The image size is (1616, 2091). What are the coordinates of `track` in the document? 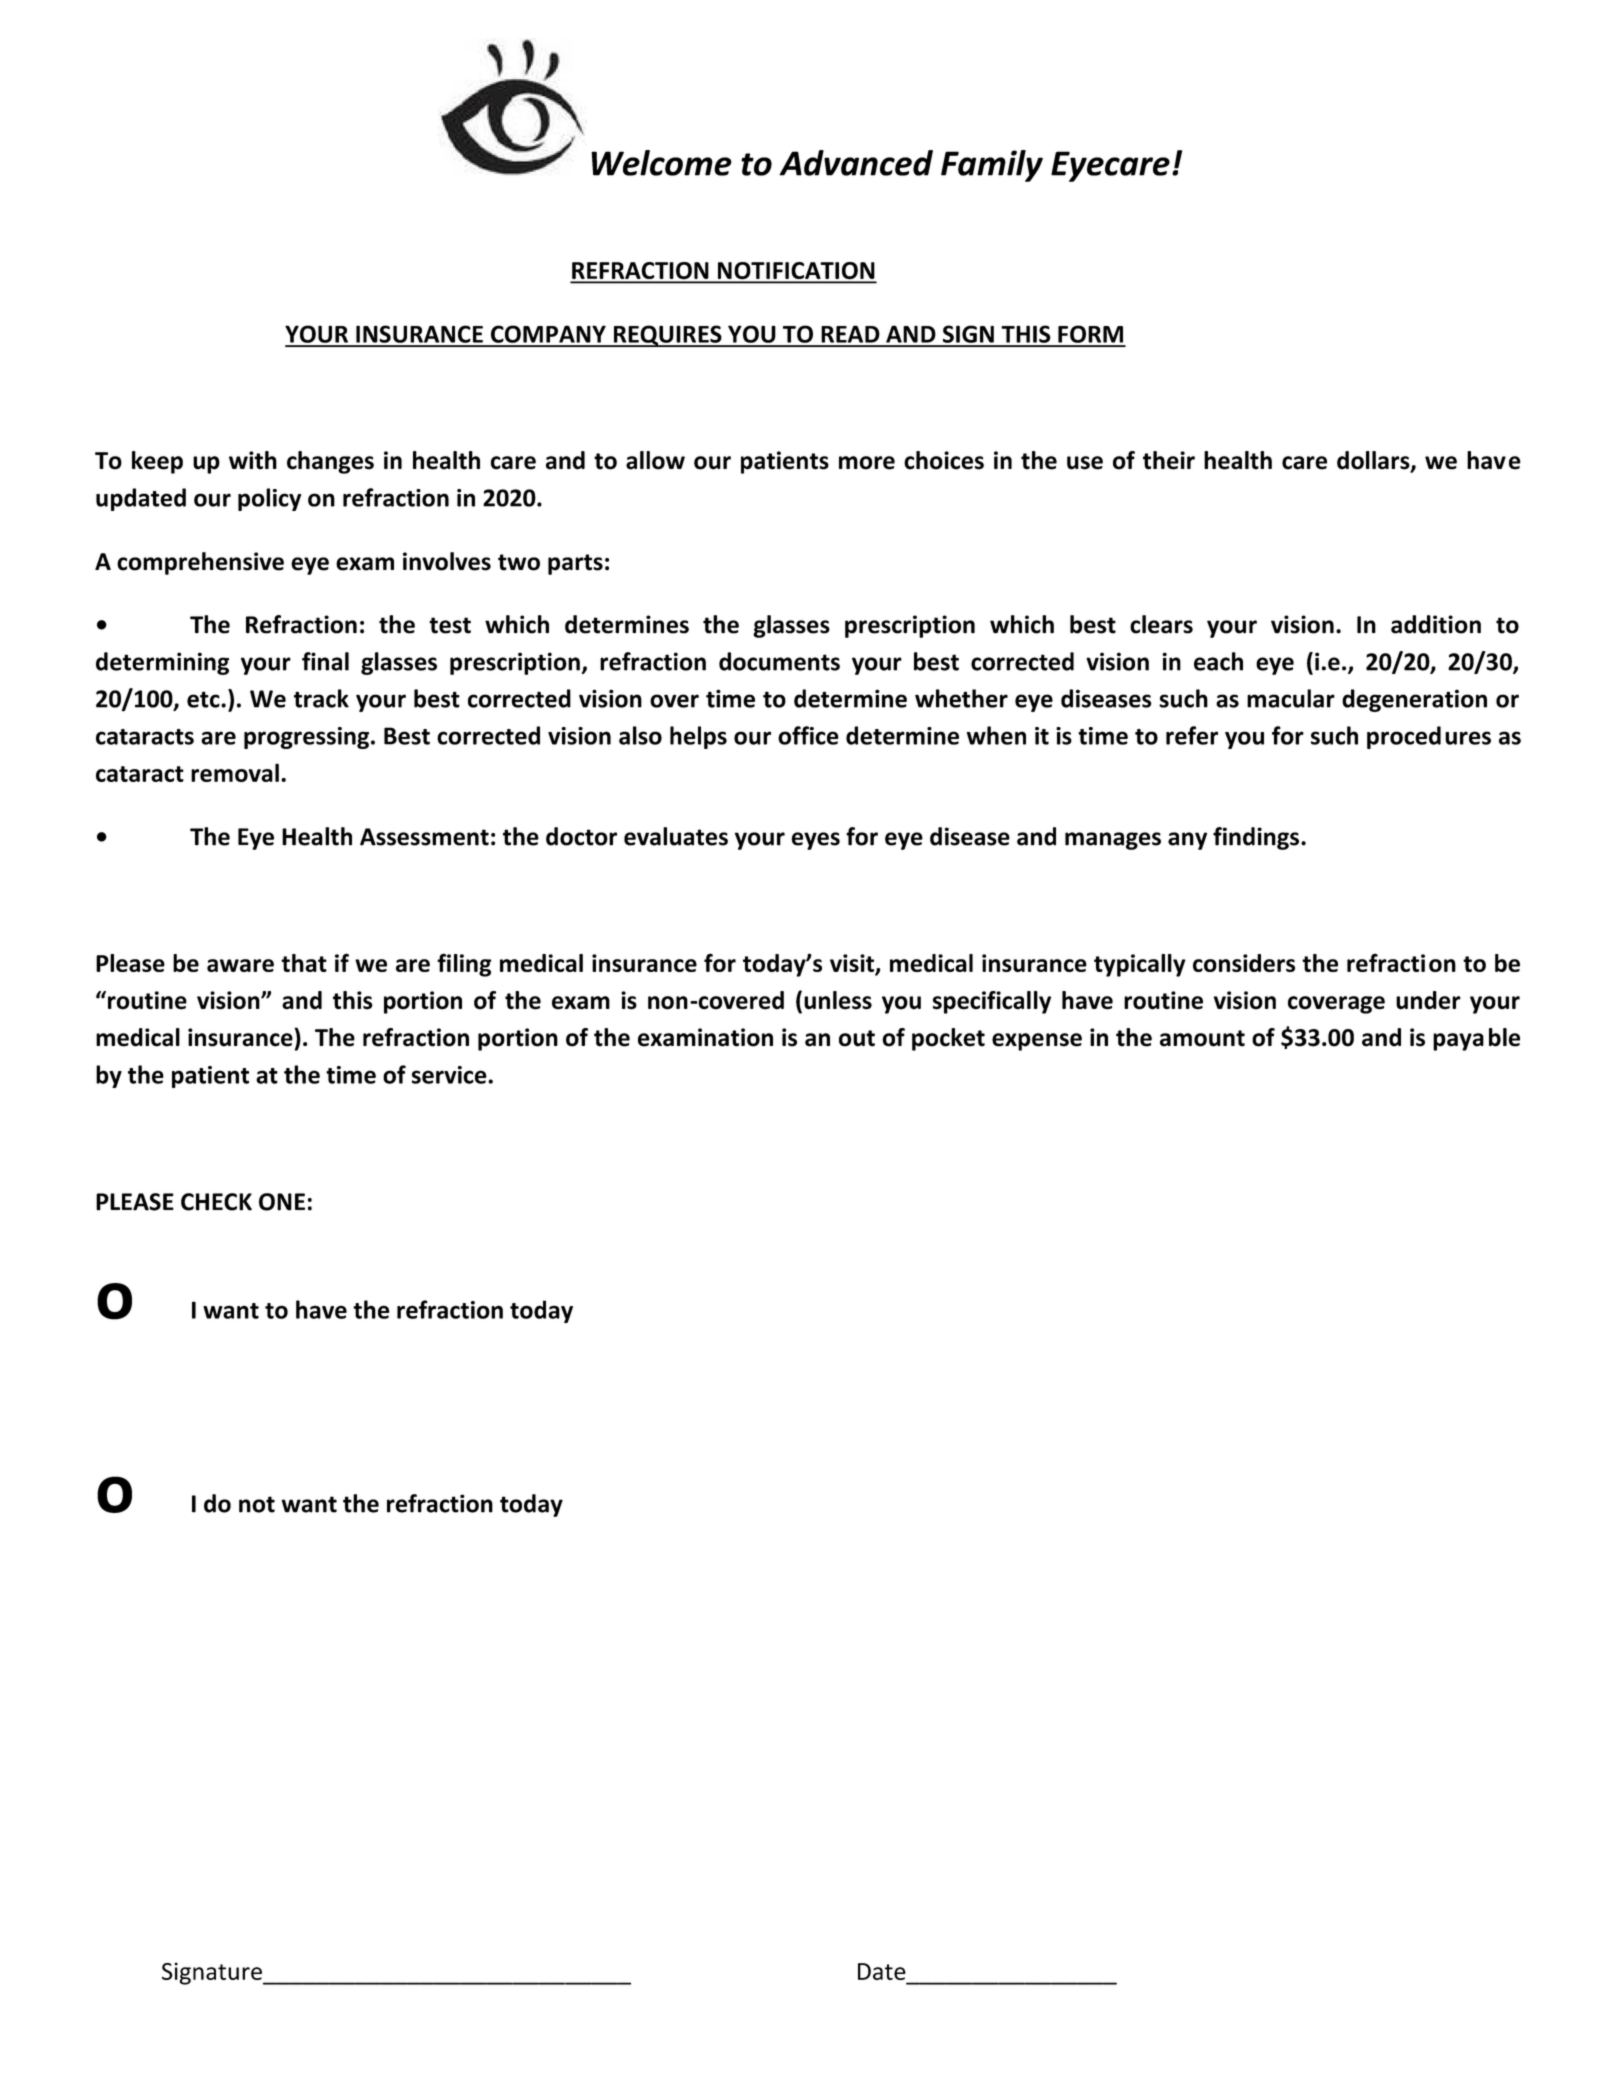 It's located at (321, 698).
